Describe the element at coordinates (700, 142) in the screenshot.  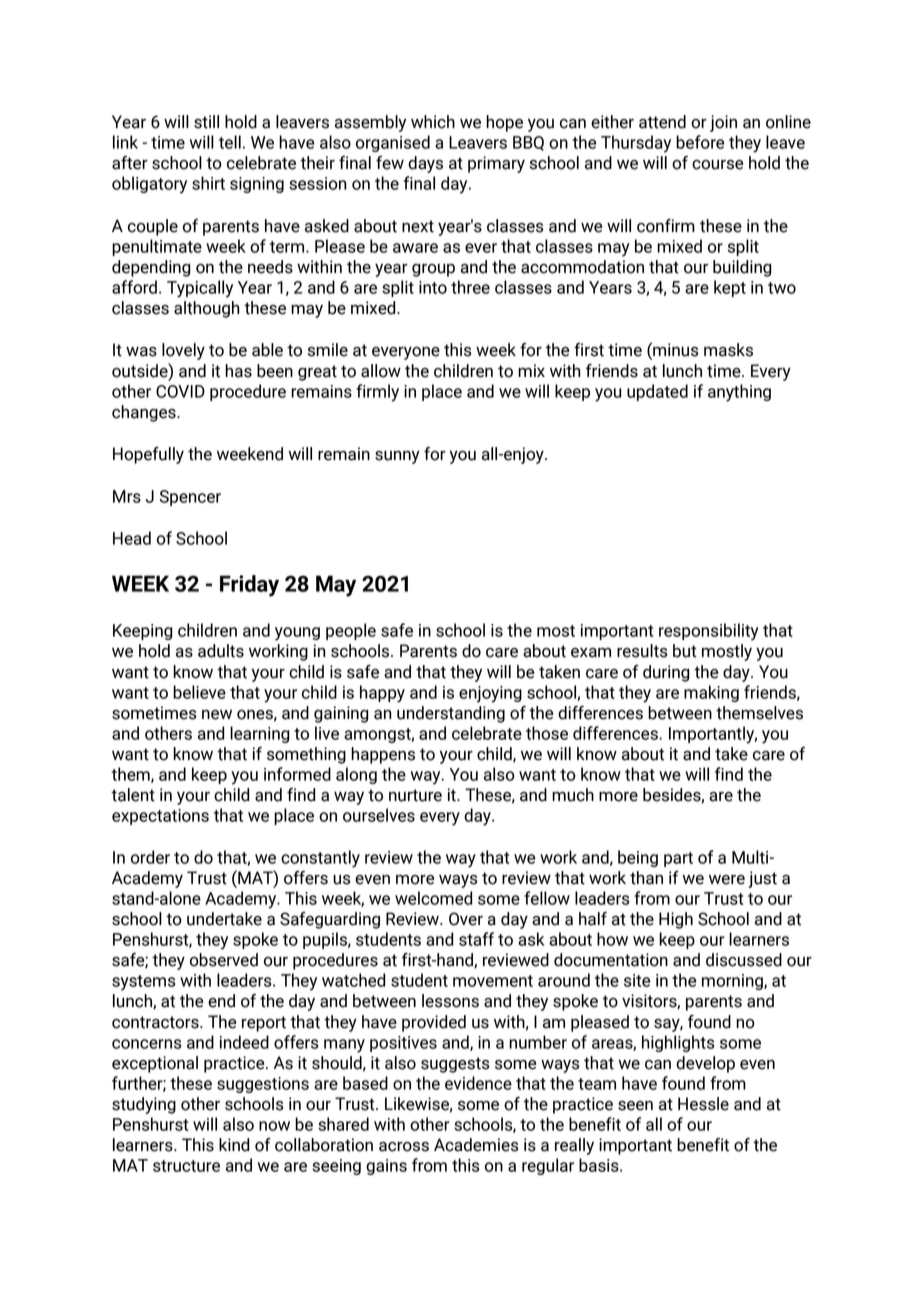
I see `before` at that location.
